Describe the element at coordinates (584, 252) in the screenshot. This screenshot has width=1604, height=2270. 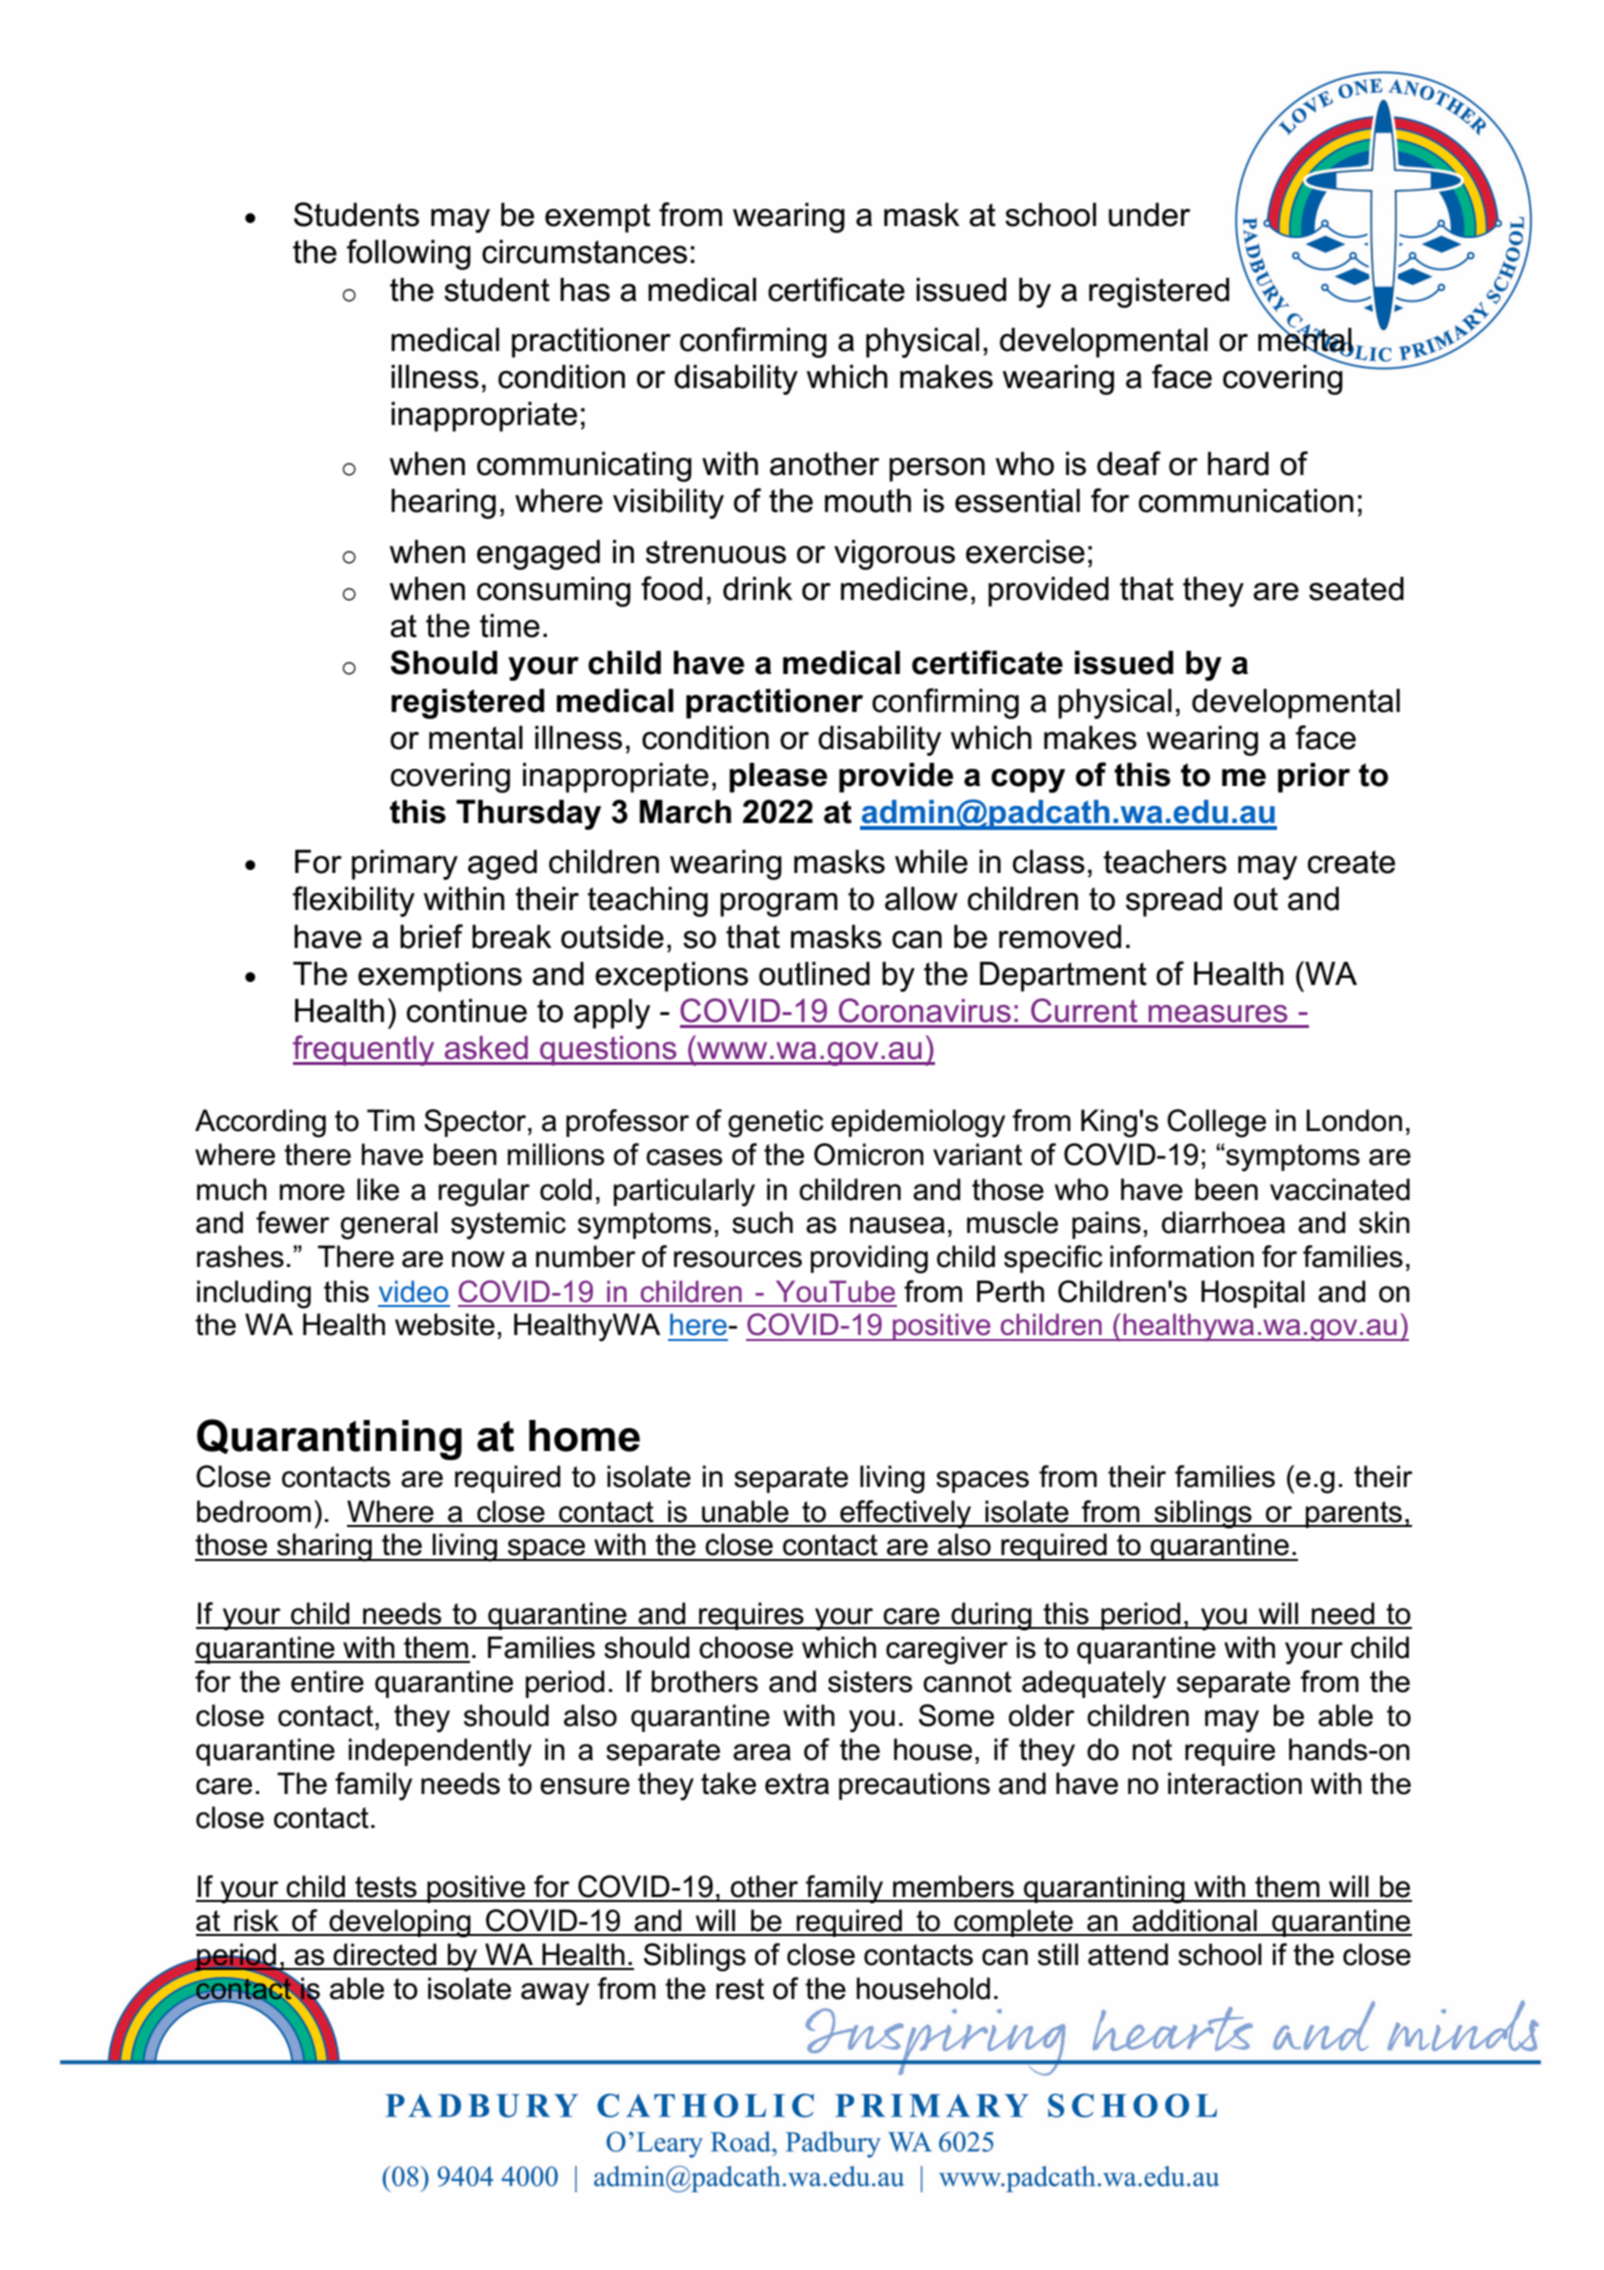
I see `circumstances` at that location.
